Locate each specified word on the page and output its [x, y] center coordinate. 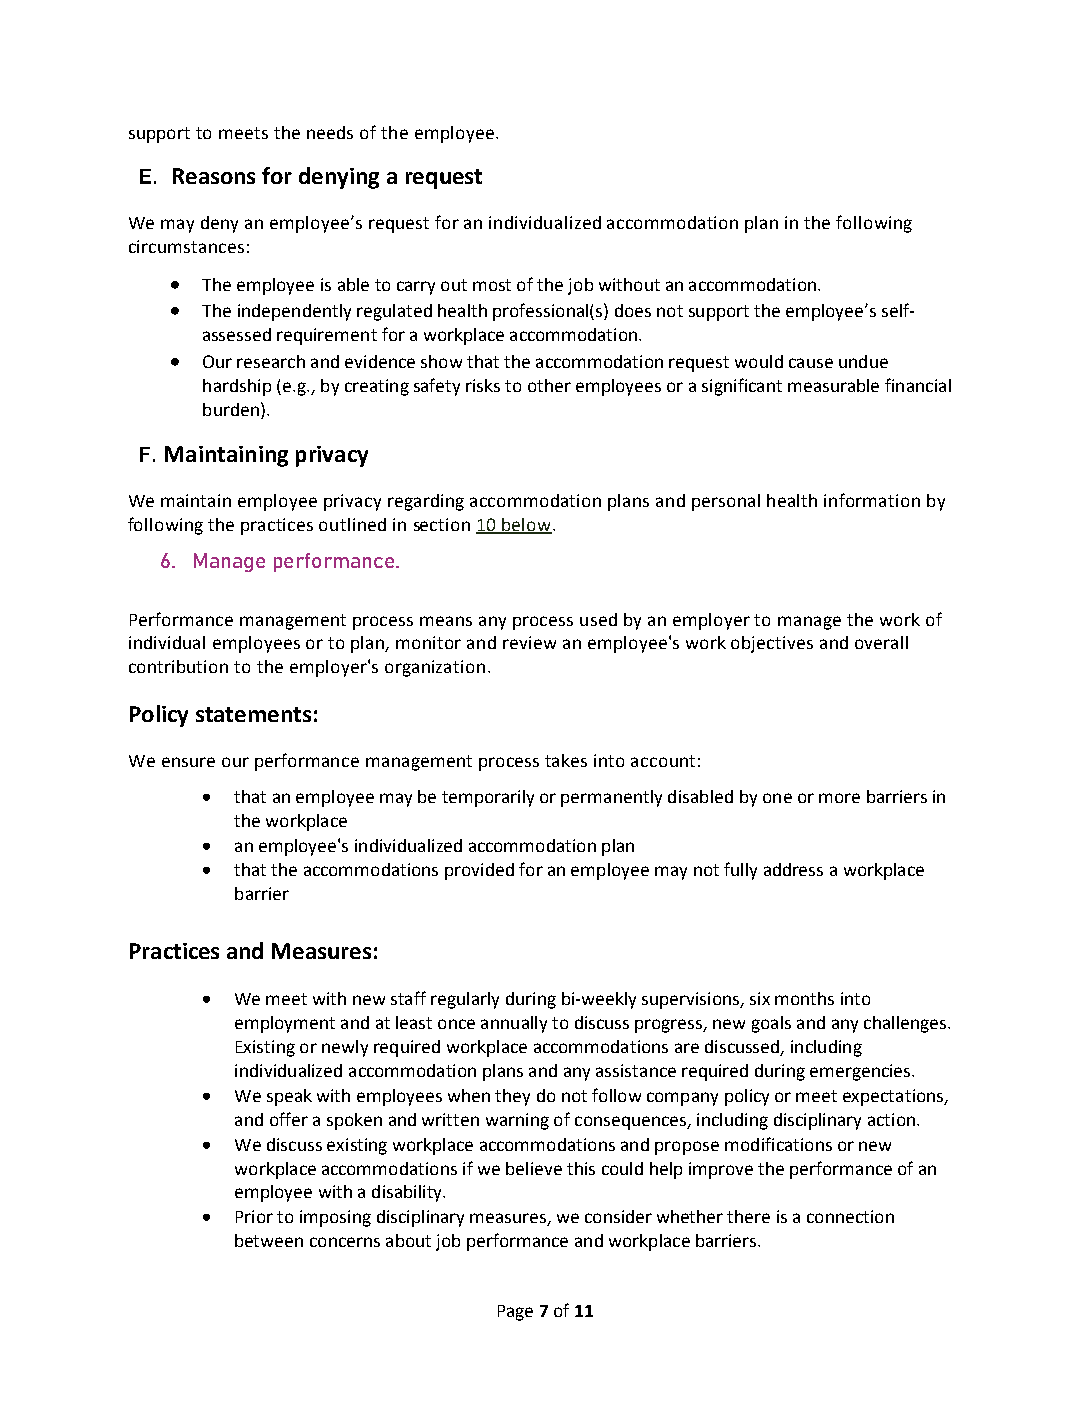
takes [566, 760]
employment [285, 1024]
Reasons [214, 176]
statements [253, 714]
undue [863, 361]
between [269, 1240]
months [804, 998]
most [492, 285]
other [549, 385]
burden [231, 409]
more [839, 798]
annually [514, 1024]
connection [850, 1216]
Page [515, 1313]
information [872, 500]
